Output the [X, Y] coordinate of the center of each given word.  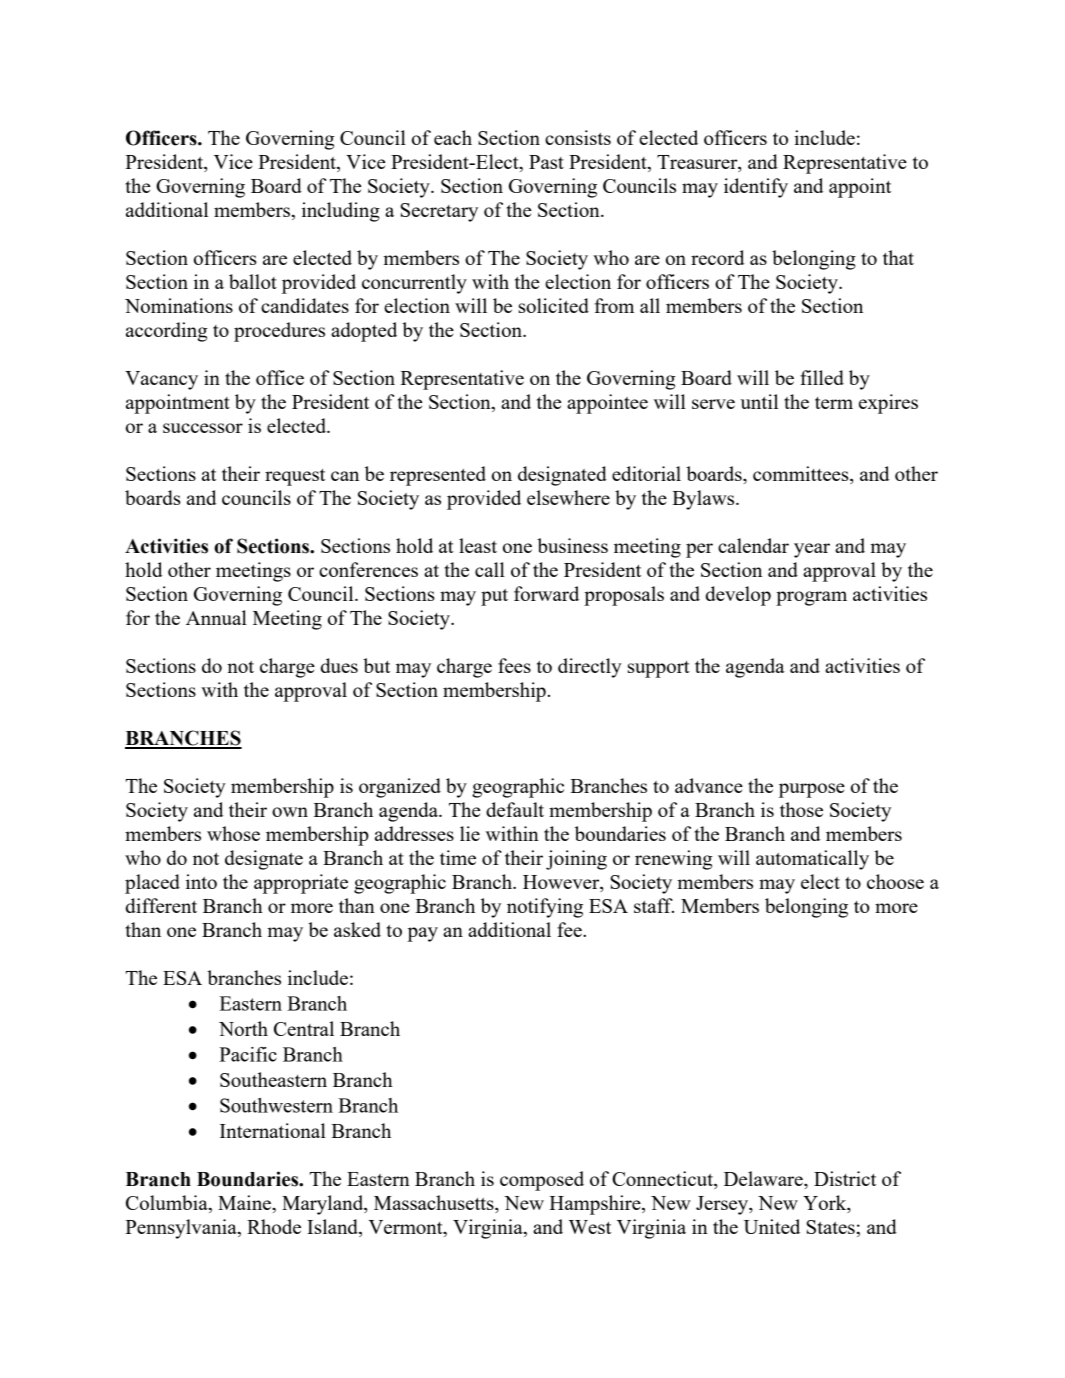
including [341, 212]
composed [542, 1181]
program [811, 598]
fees [514, 665]
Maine [245, 1202]
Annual [216, 617]
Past [546, 162]
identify [756, 188]
